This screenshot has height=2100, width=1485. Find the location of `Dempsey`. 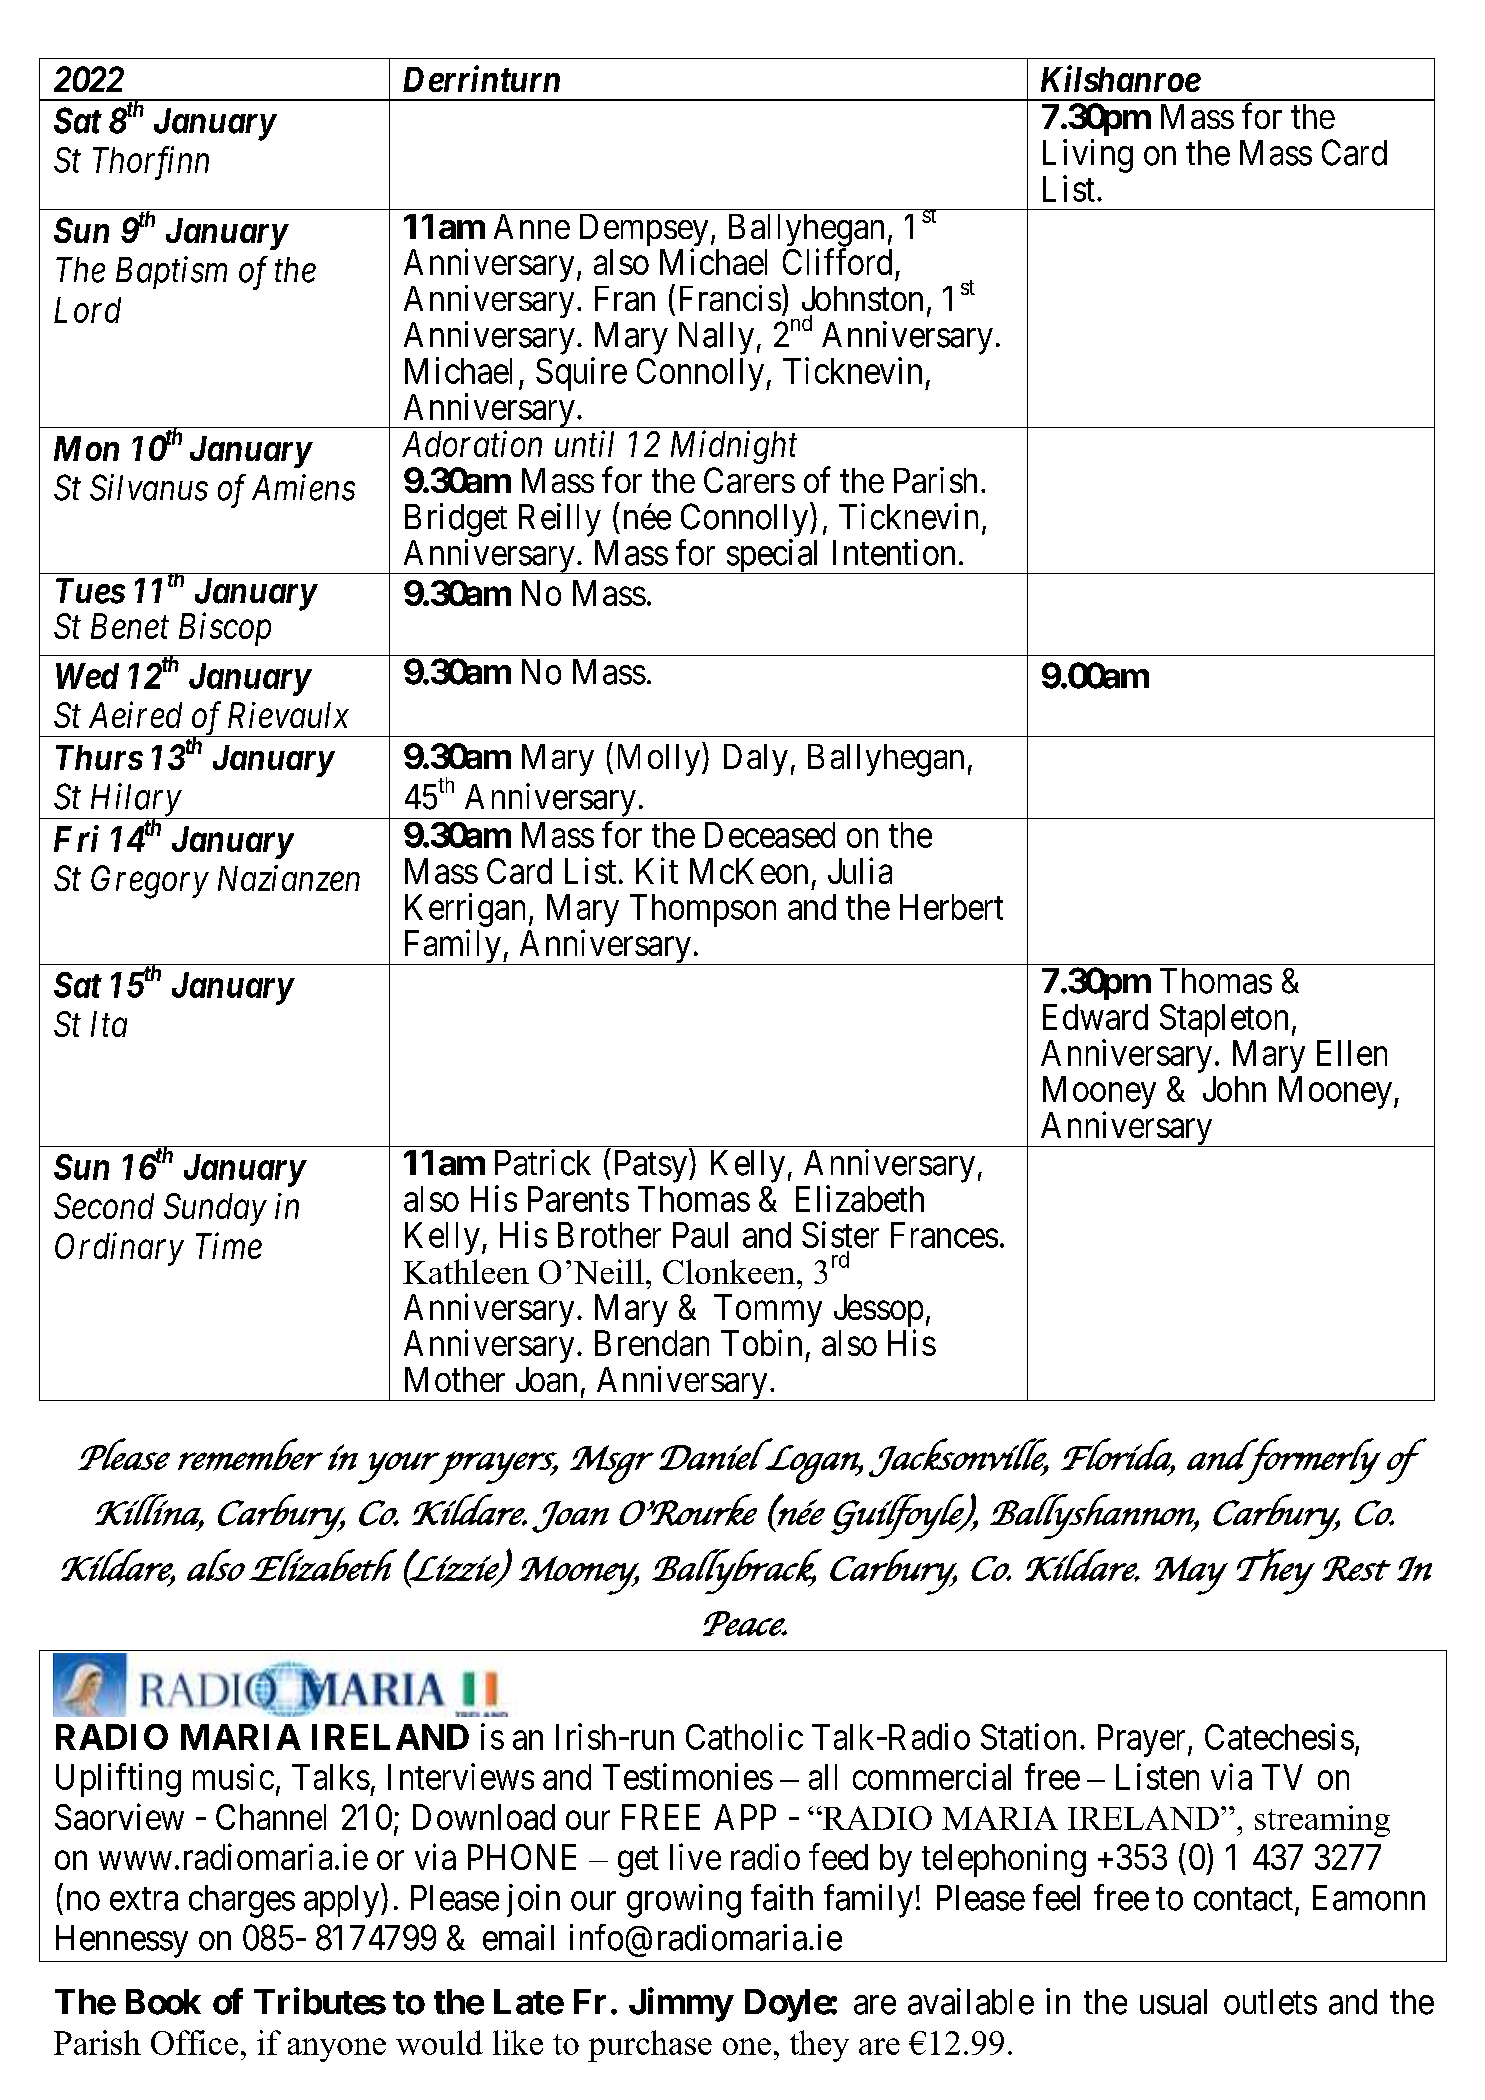

Dempsey is located at coordinates (644, 231).
